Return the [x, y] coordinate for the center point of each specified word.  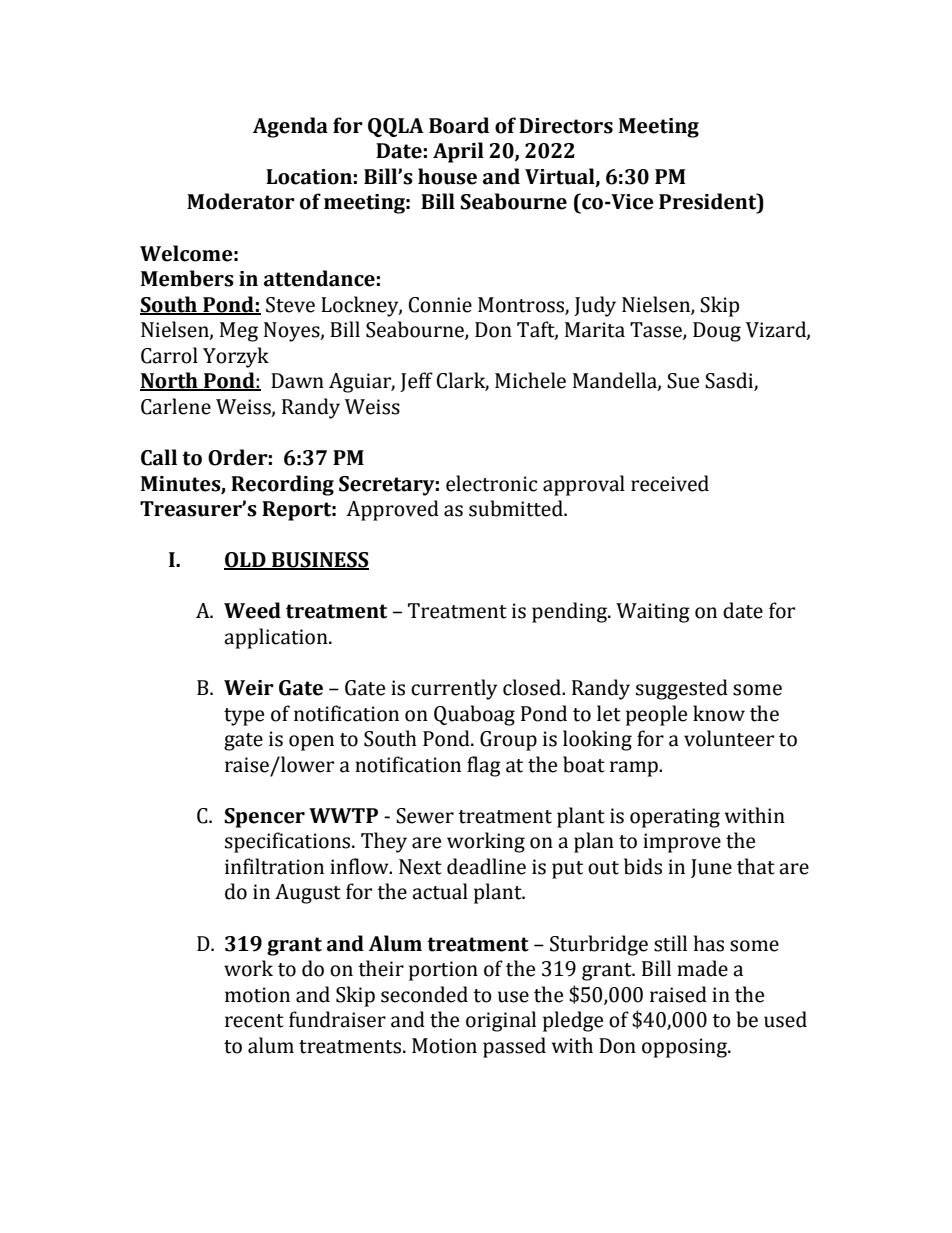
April [458, 152]
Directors [566, 126]
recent [254, 1021]
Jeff [416, 382]
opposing [685, 1048]
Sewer [425, 816]
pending [571, 612]
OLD [246, 561]
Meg [239, 332]
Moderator [241, 201]
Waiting [653, 613]
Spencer [264, 818]
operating [675, 818]
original [501, 1021]
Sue [683, 381]
